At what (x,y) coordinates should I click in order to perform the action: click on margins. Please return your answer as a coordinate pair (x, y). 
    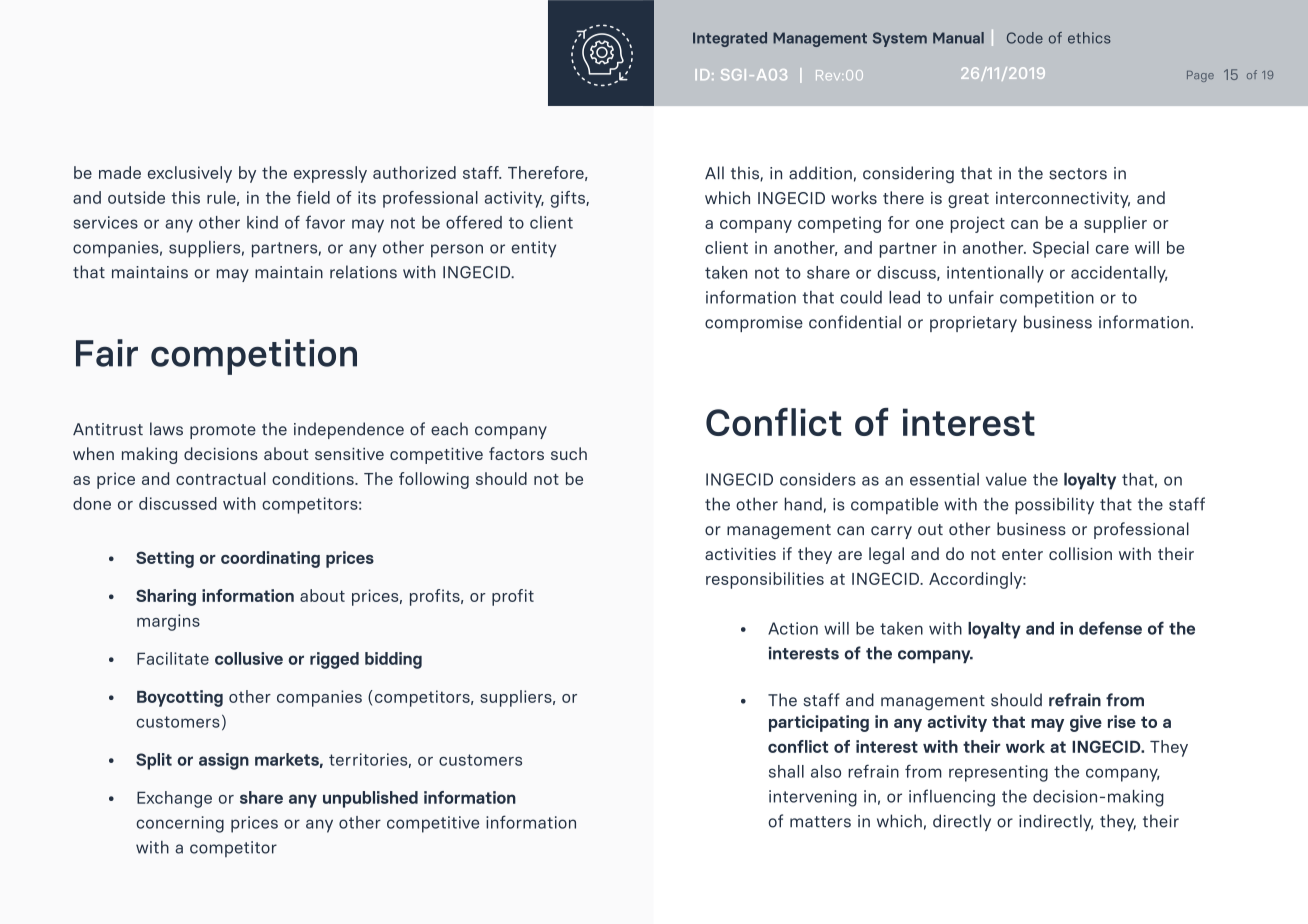
    Looking at the image, I should click on (168, 622).
